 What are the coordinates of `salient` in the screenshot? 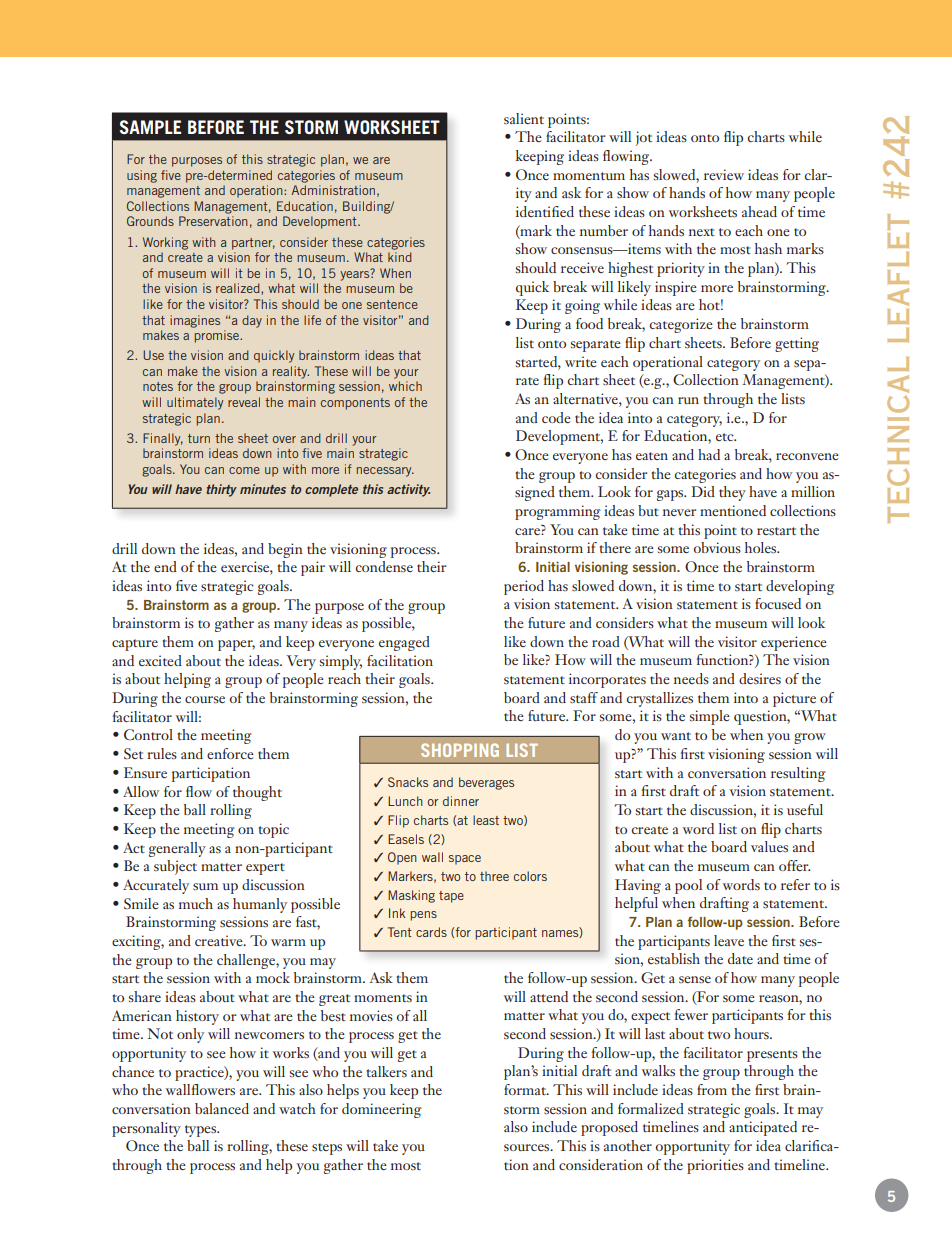 It's located at (524, 118).
